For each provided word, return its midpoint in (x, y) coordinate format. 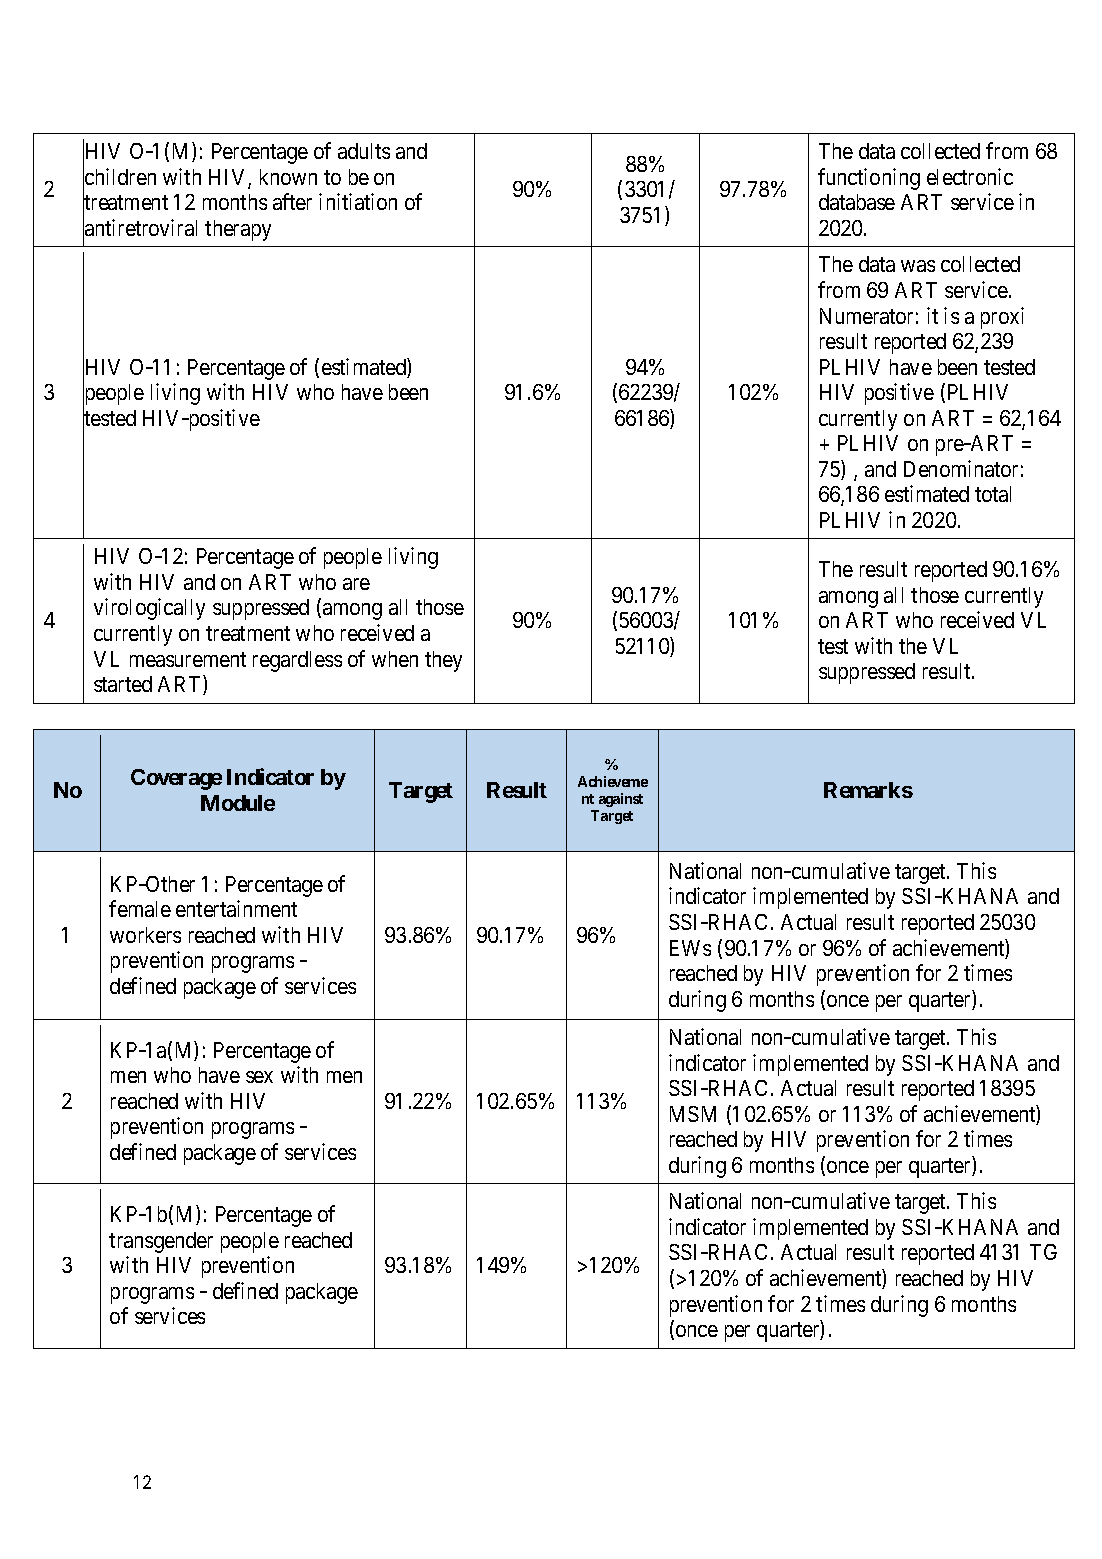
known (288, 177)
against (621, 800)
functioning (869, 179)
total (993, 494)
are (356, 584)
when (395, 659)
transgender (161, 1242)
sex (259, 1077)
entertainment (236, 908)
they (443, 661)
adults (364, 151)
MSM (693, 1114)
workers (145, 935)
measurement (188, 659)
